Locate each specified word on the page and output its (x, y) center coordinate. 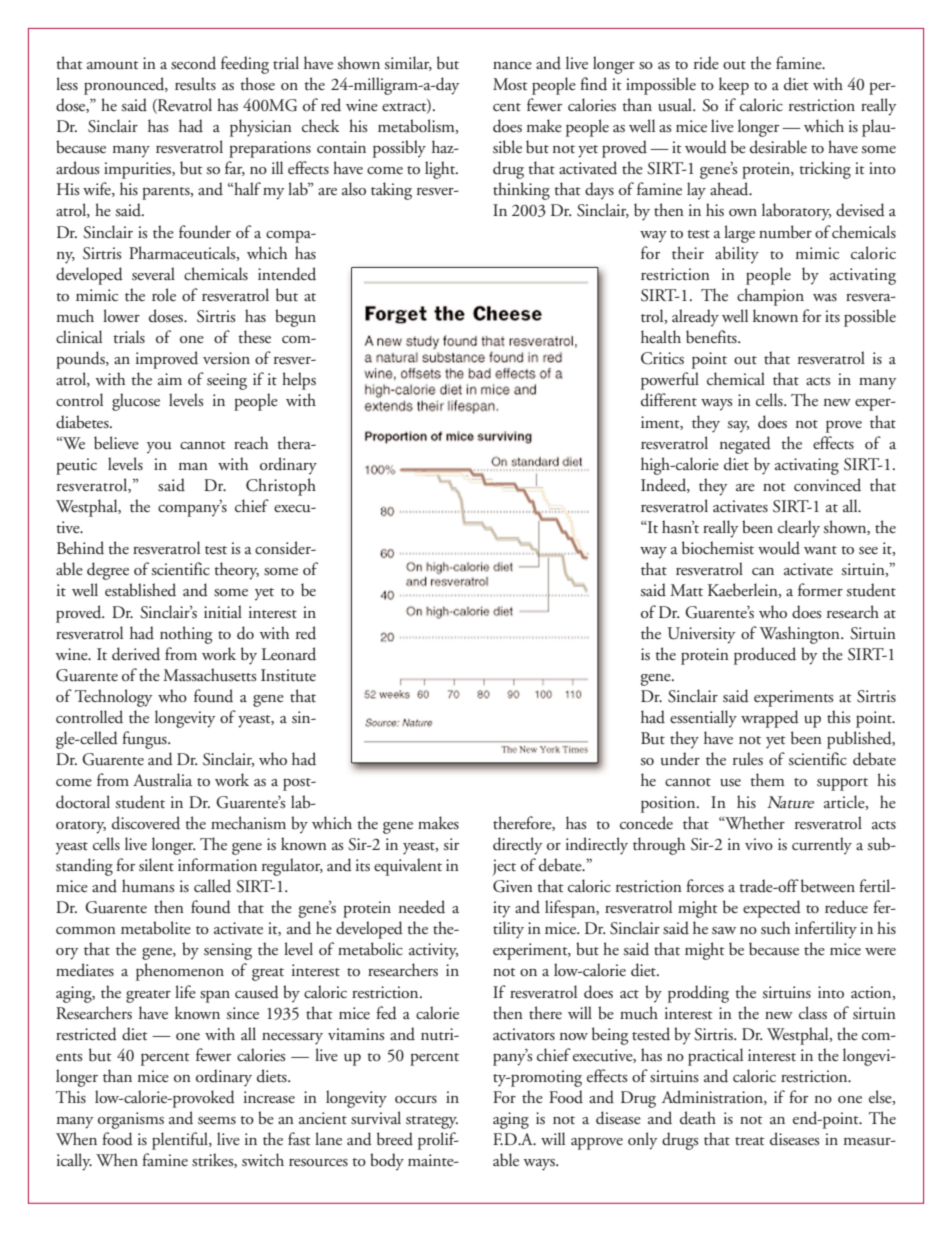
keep (734, 86)
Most (510, 84)
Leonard (289, 654)
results (195, 84)
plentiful (181, 1141)
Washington (801, 635)
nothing (186, 635)
